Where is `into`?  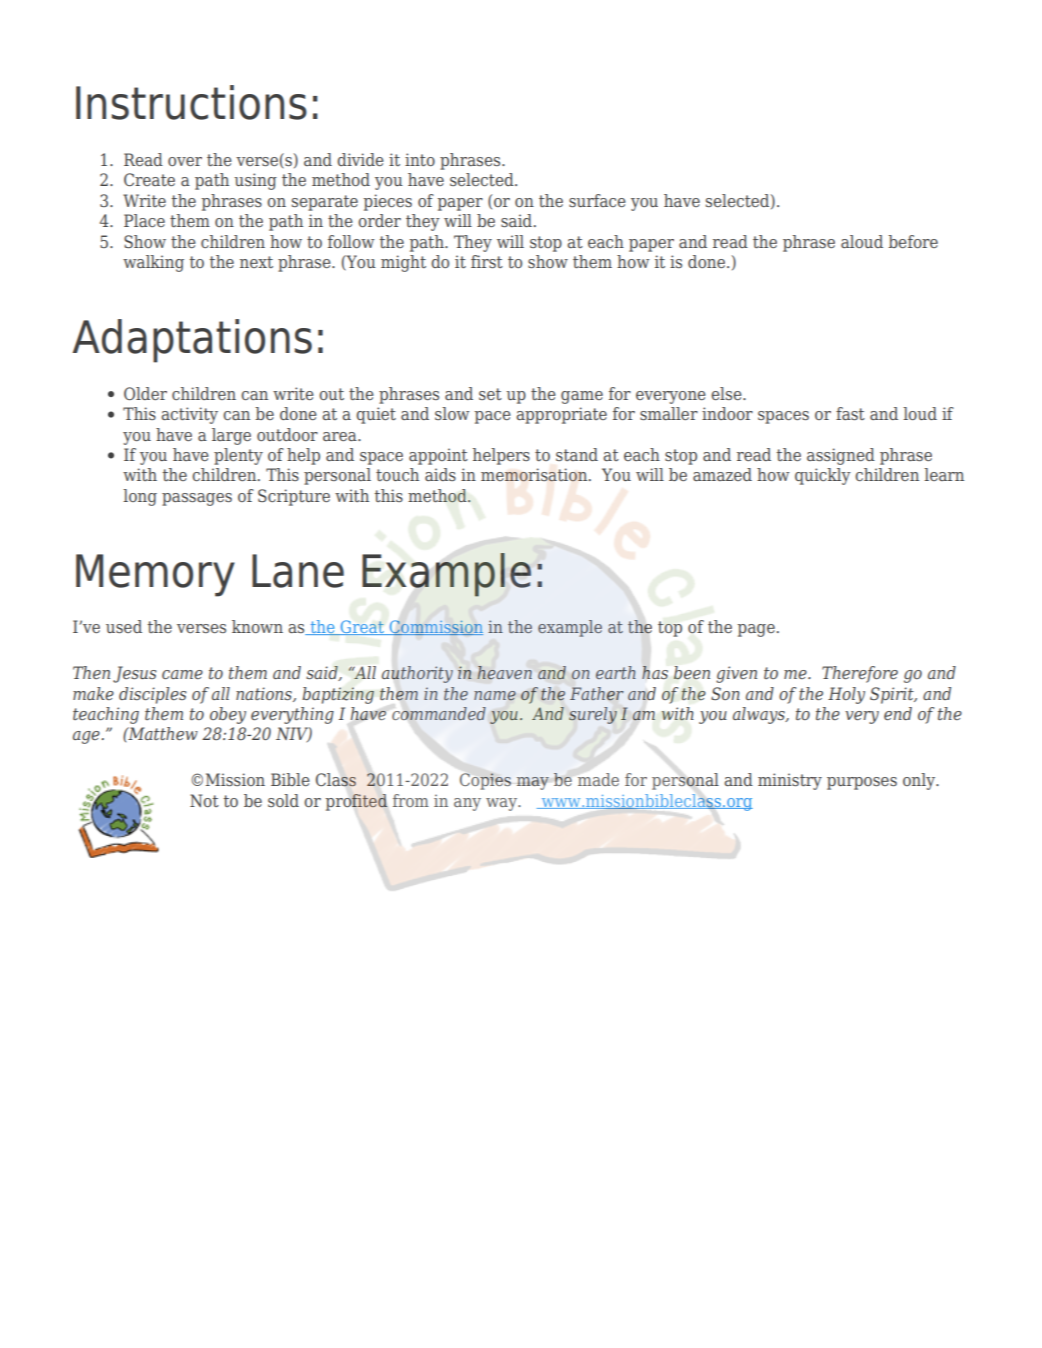
into is located at coordinates (420, 159).
